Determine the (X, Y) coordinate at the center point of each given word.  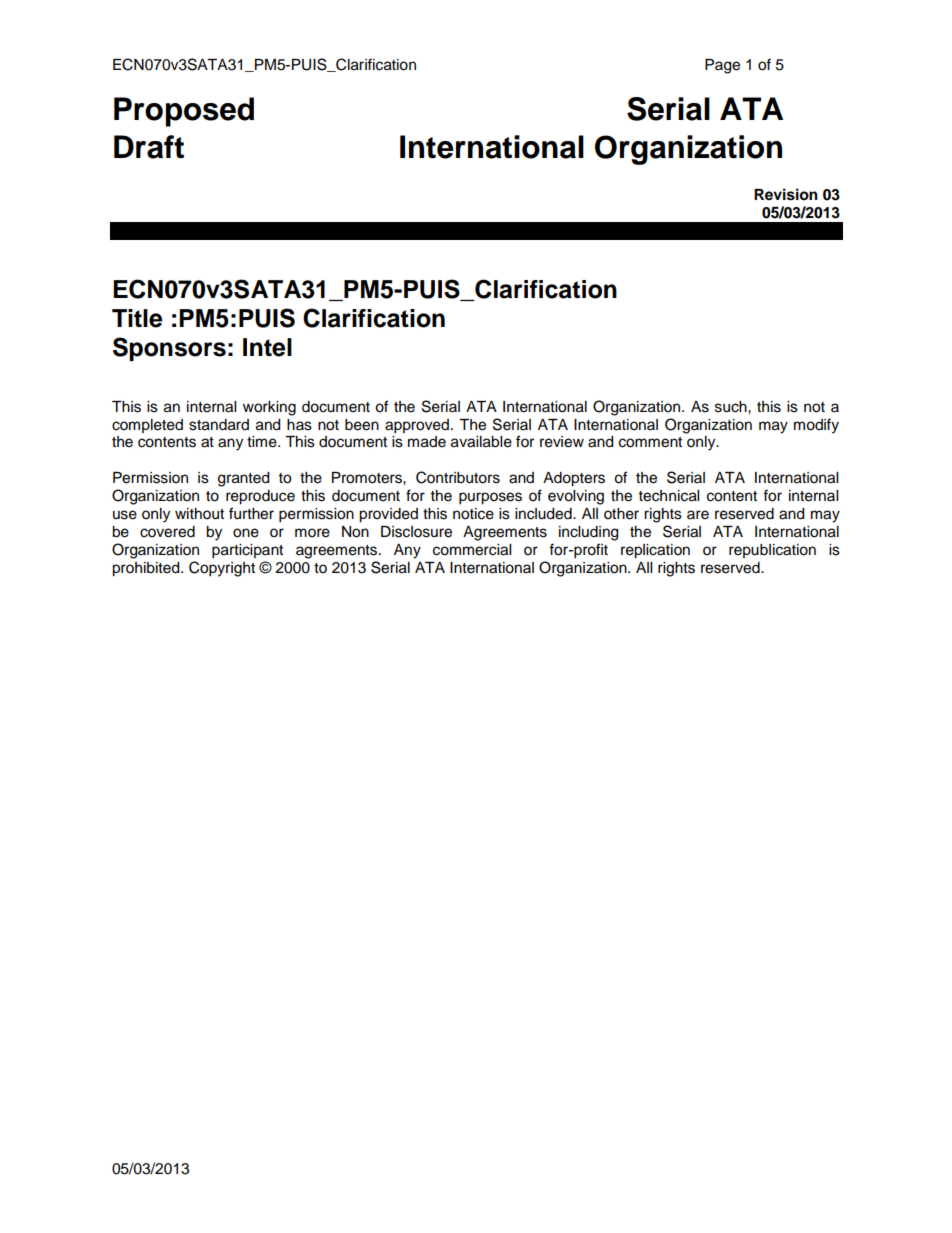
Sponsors (169, 349)
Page (722, 66)
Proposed (184, 112)
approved (418, 426)
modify (816, 426)
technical (669, 496)
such (732, 407)
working (269, 408)
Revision (786, 194)
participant (247, 551)
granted (243, 479)
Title (137, 318)
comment (650, 442)
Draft (149, 147)
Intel (267, 347)
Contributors (458, 477)
